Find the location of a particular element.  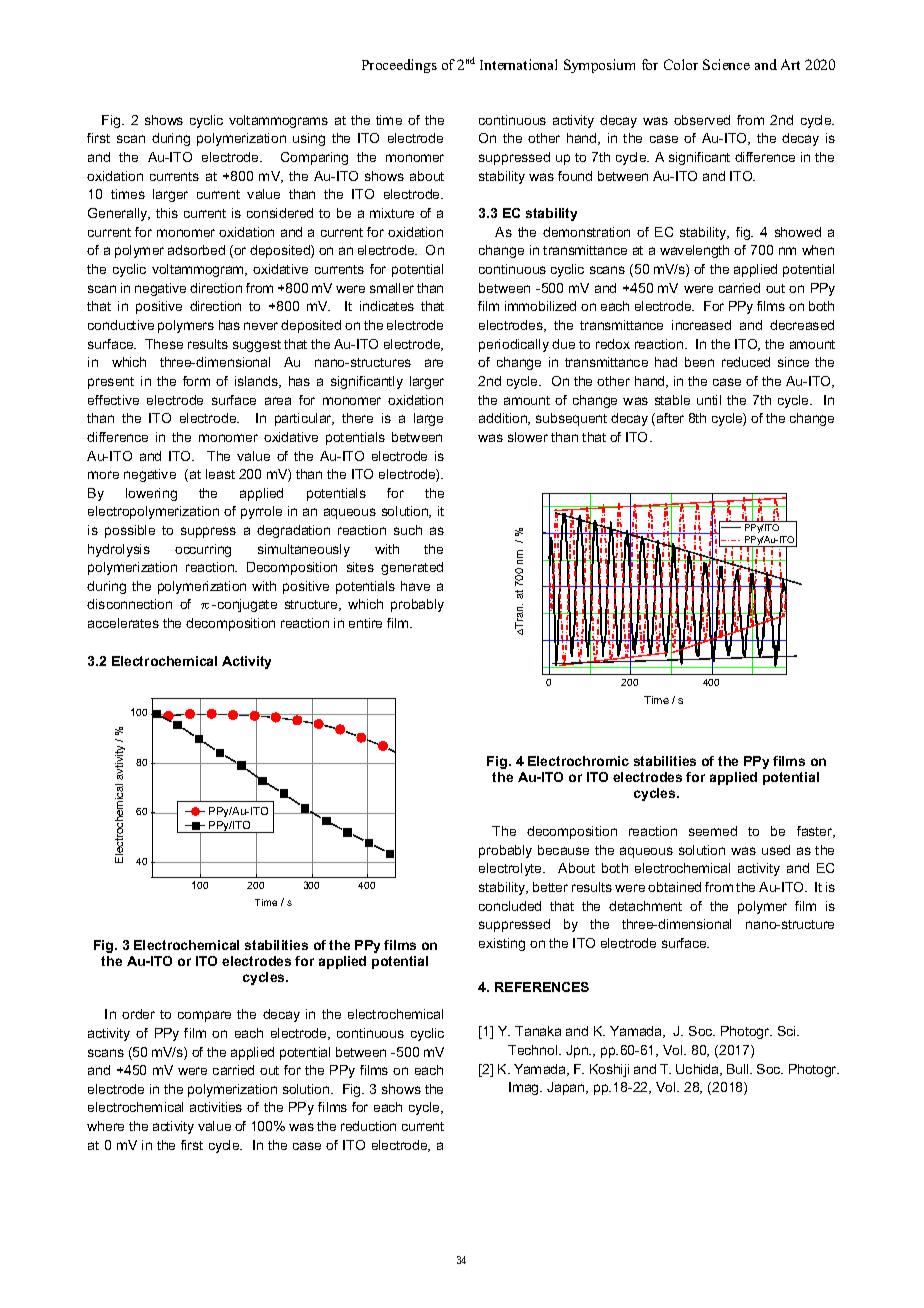

after is located at coordinates (670, 418).
